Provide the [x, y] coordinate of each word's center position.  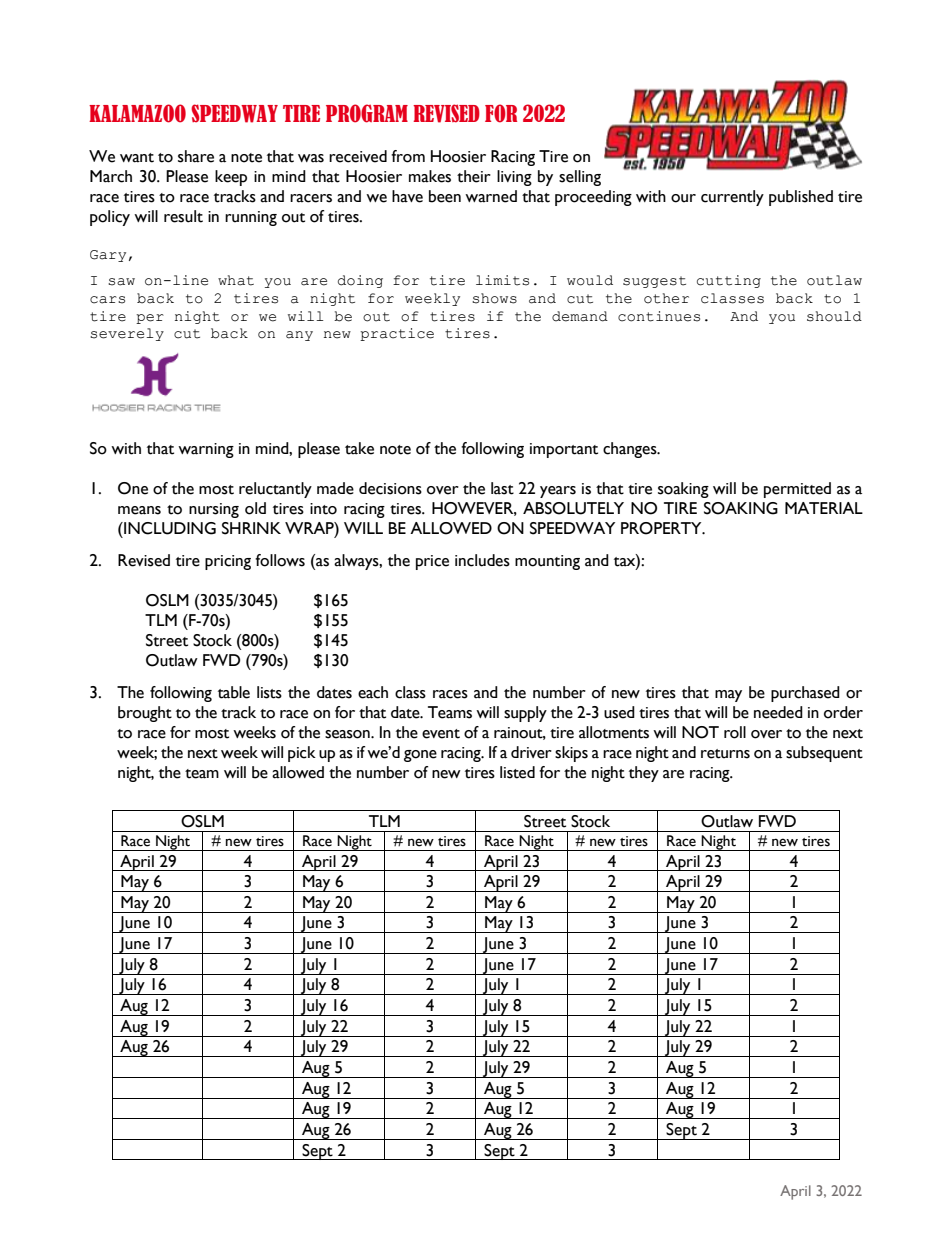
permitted [797, 490]
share [196, 156]
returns [725, 754]
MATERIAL [824, 508]
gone [420, 756]
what [236, 280]
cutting [729, 281]
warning [206, 450]
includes [482, 560]
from [408, 156]
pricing [228, 562]
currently [732, 198]
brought [145, 714]
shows [494, 298]
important [564, 450]
